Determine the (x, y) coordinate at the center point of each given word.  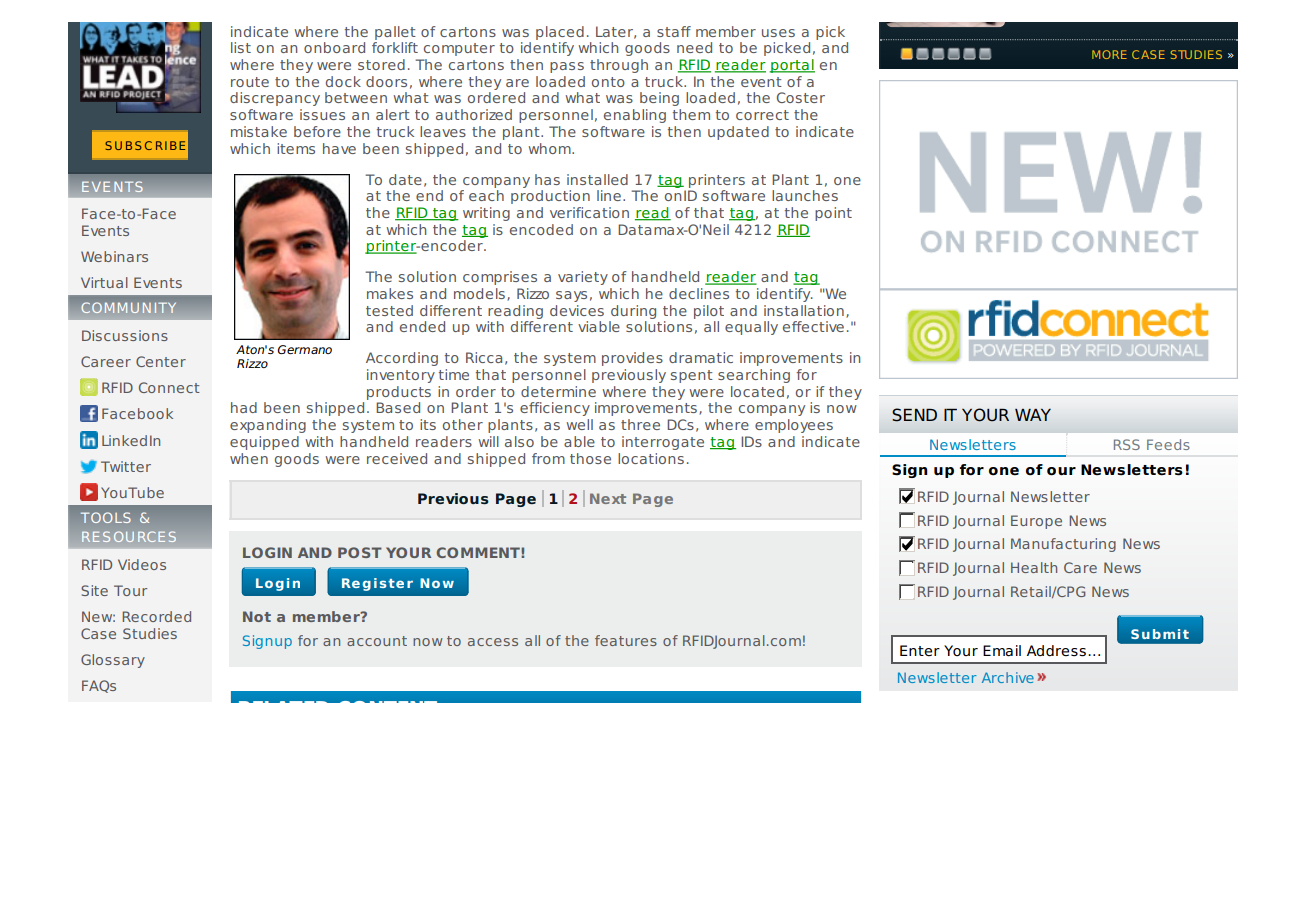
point (833, 214)
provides (632, 359)
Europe (1036, 522)
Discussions (125, 335)
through (619, 66)
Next (608, 498)
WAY (1033, 415)
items (296, 148)
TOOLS (106, 517)
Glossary (113, 661)
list (241, 47)
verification (589, 212)
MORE (1109, 54)
